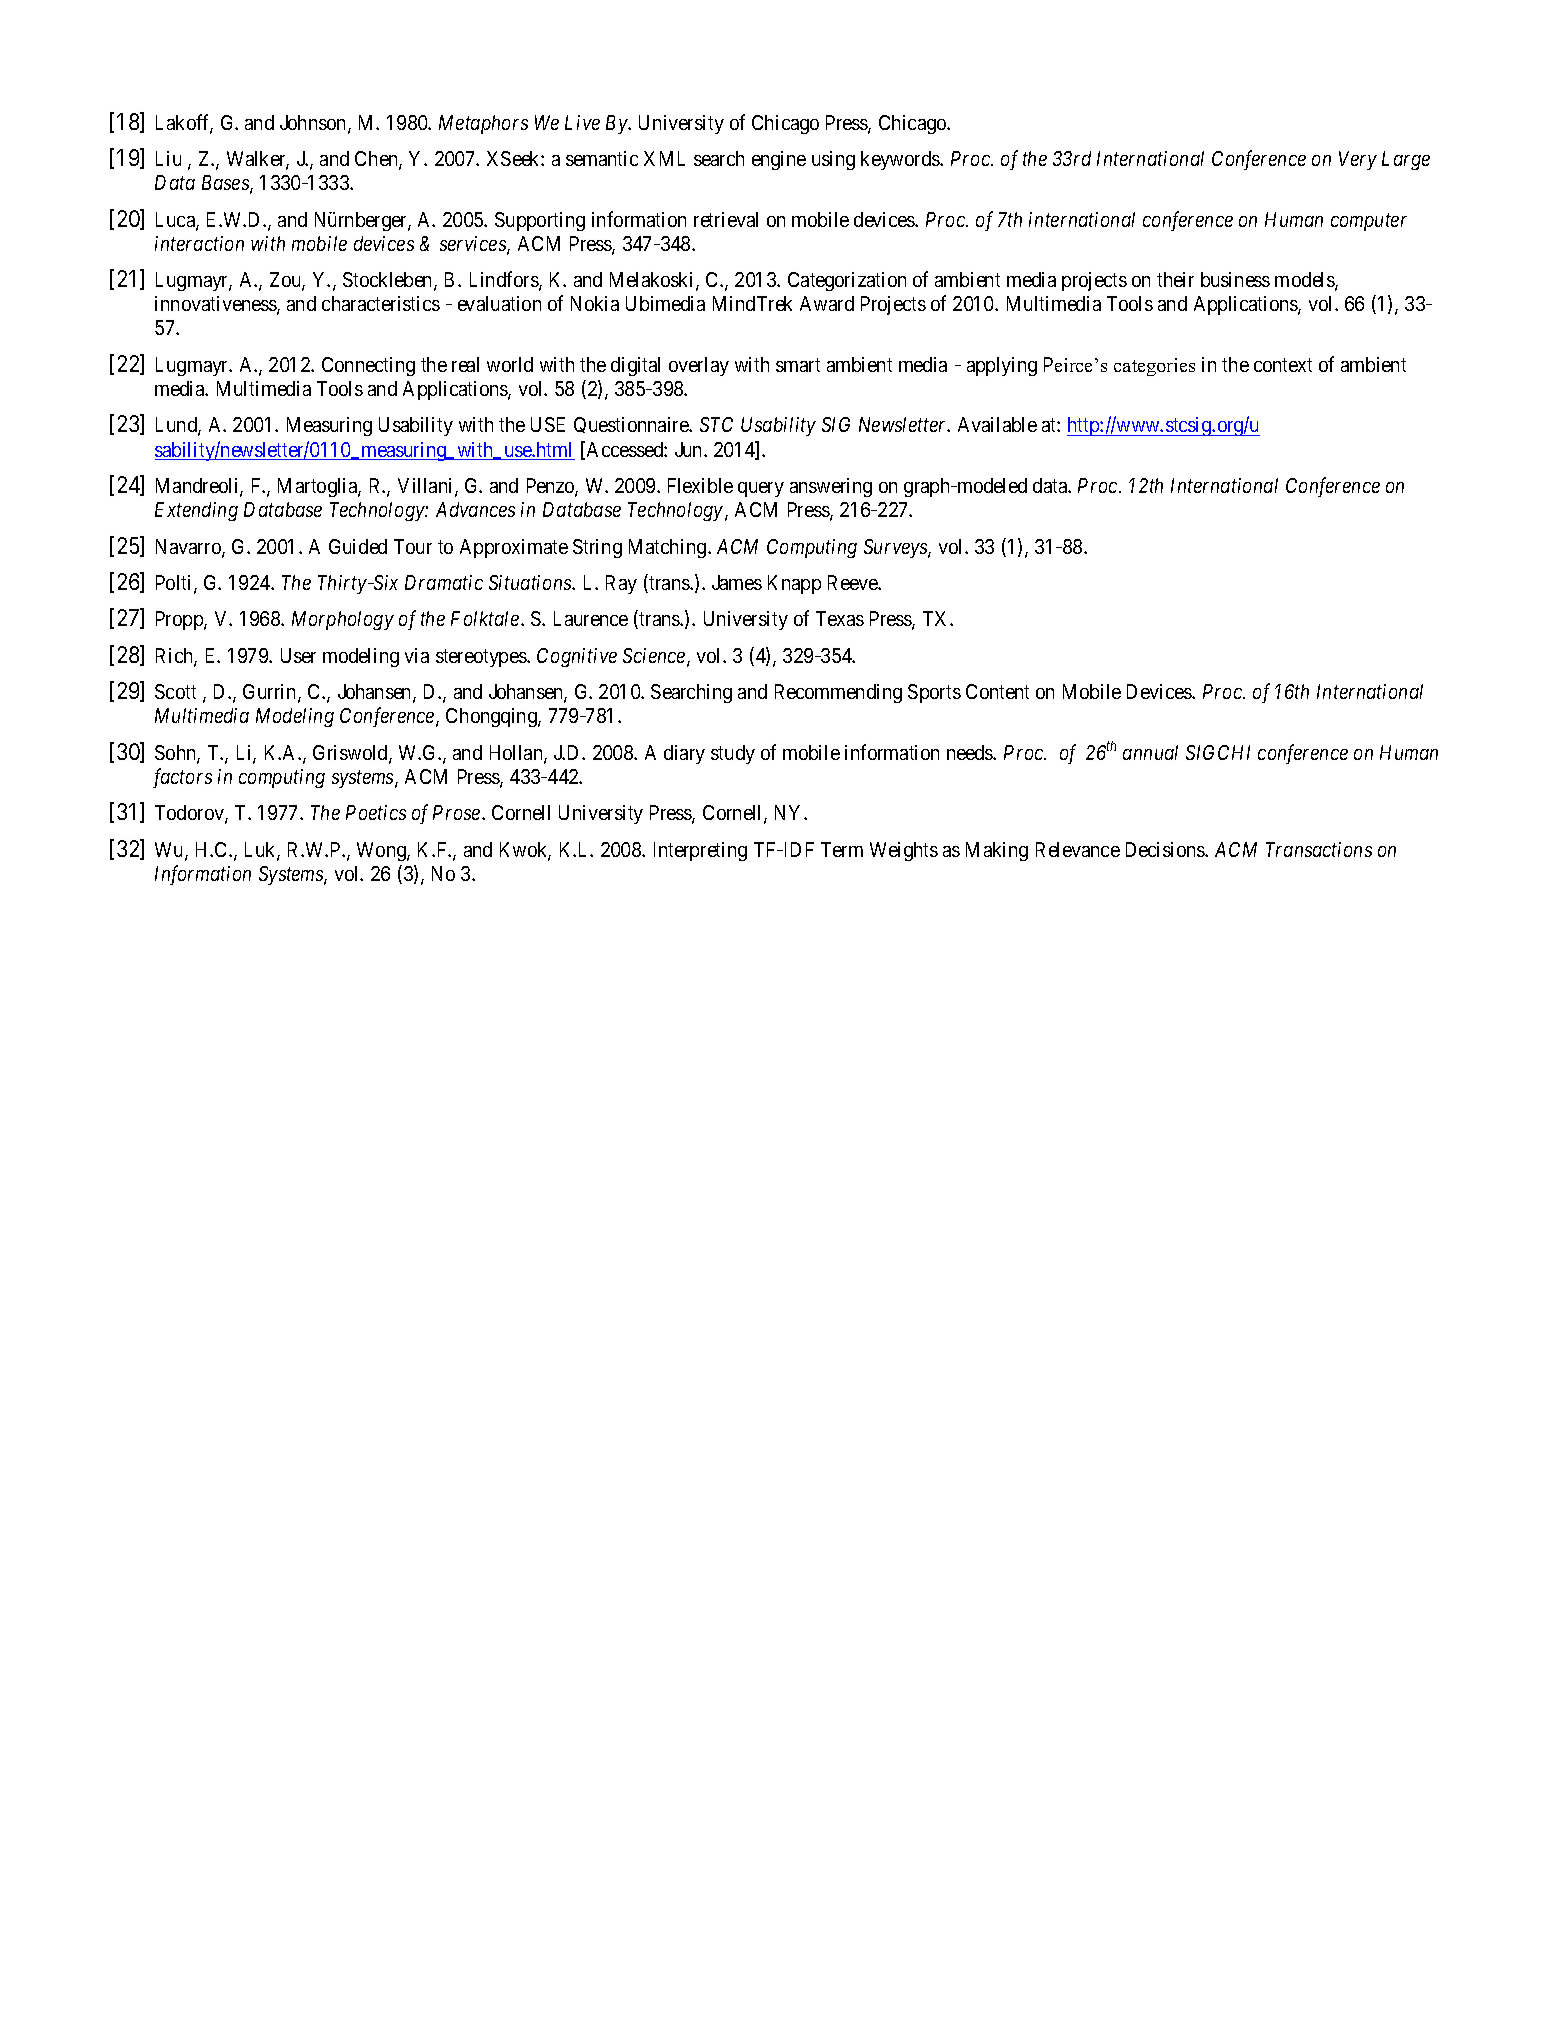 The width and height of the screenshot is (1561, 2019). I want to click on query, so click(761, 489).
